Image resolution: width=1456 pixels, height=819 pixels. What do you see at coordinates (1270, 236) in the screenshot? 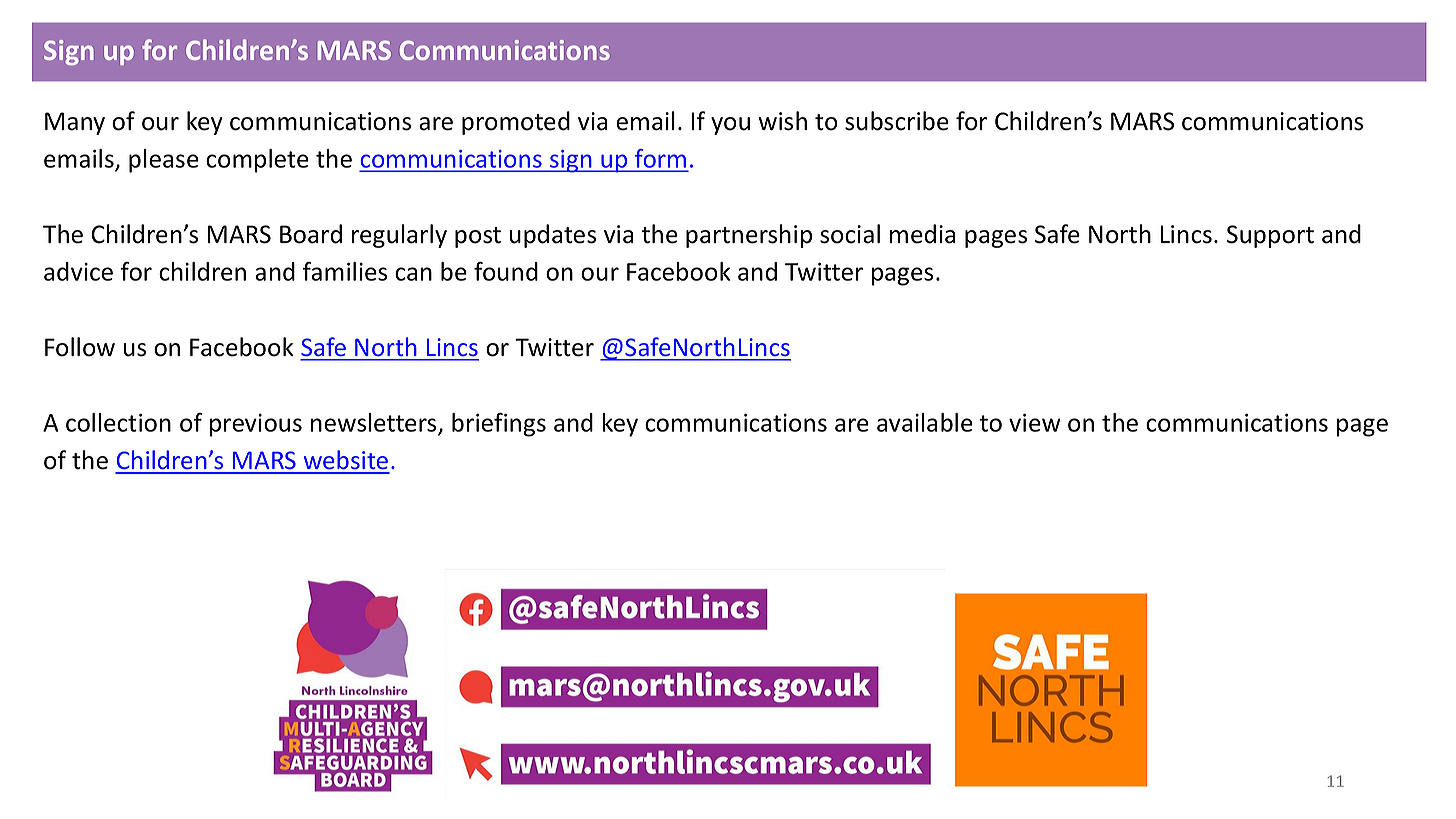
I see `Support` at bounding box center [1270, 236].
